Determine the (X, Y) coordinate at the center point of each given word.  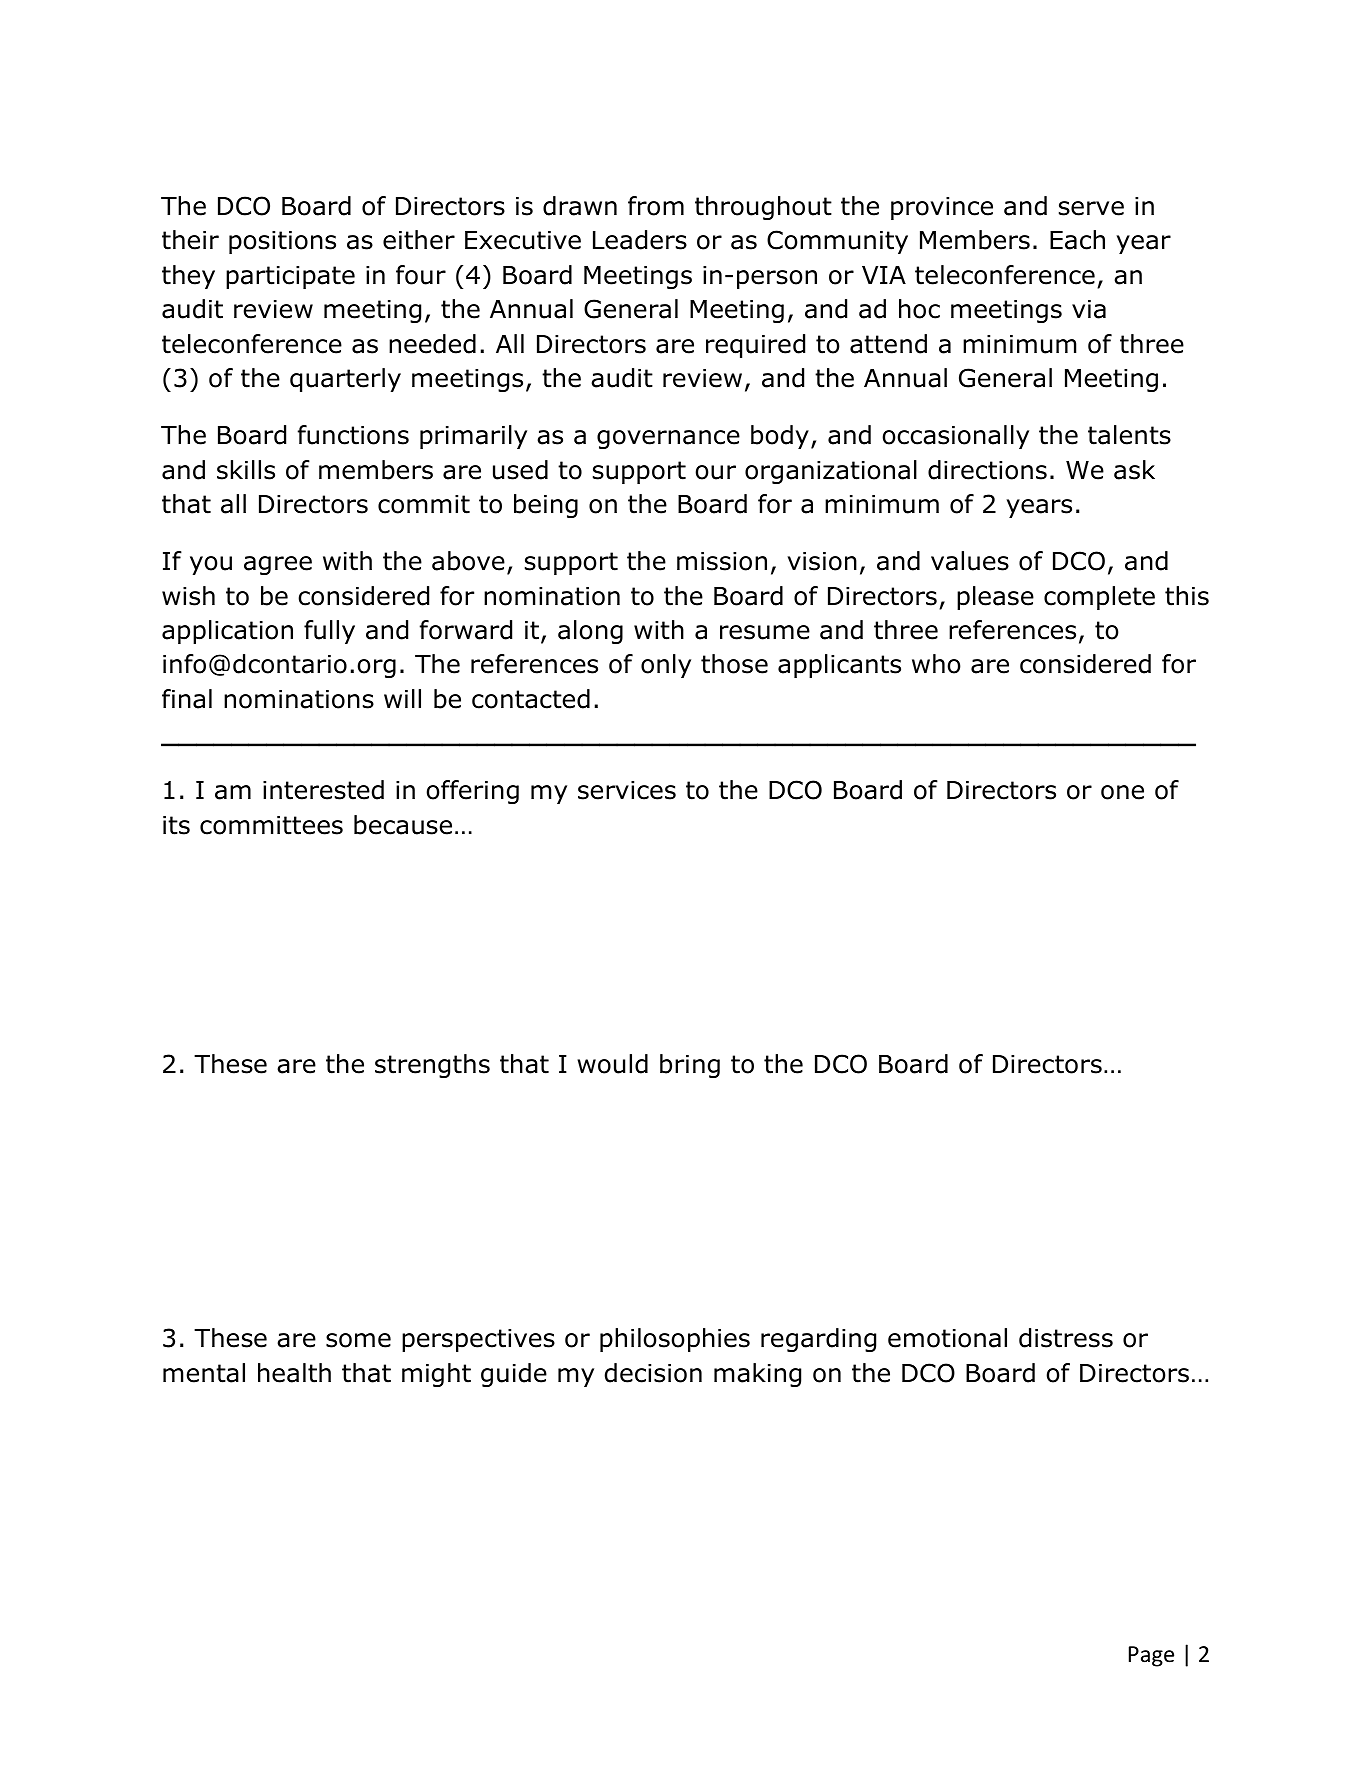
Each (1077, 240)
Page (1151, 1656)
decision (653, 1373)
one (1122, 792)
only (666, 666)
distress (1066, 1338)
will (402, 698)
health (294, 1373)
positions (282, 242)
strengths (432, 1066)
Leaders (640, 240)
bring (690, 1066)
